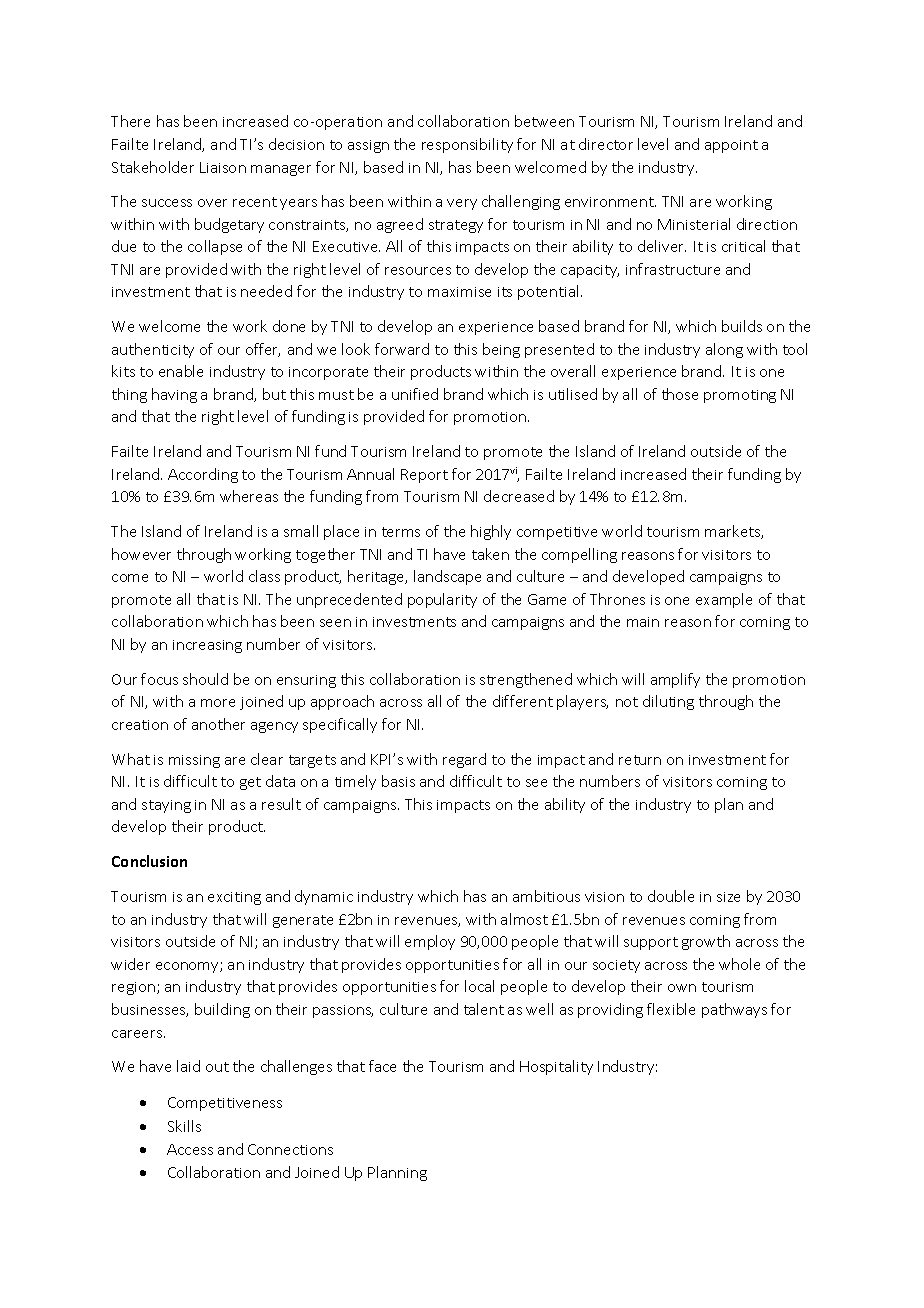 The width and height of the screenshot is (924, 1308). Describe the element at coordinates (731, 146) in the screenshot. I see `appoint` at that location.
